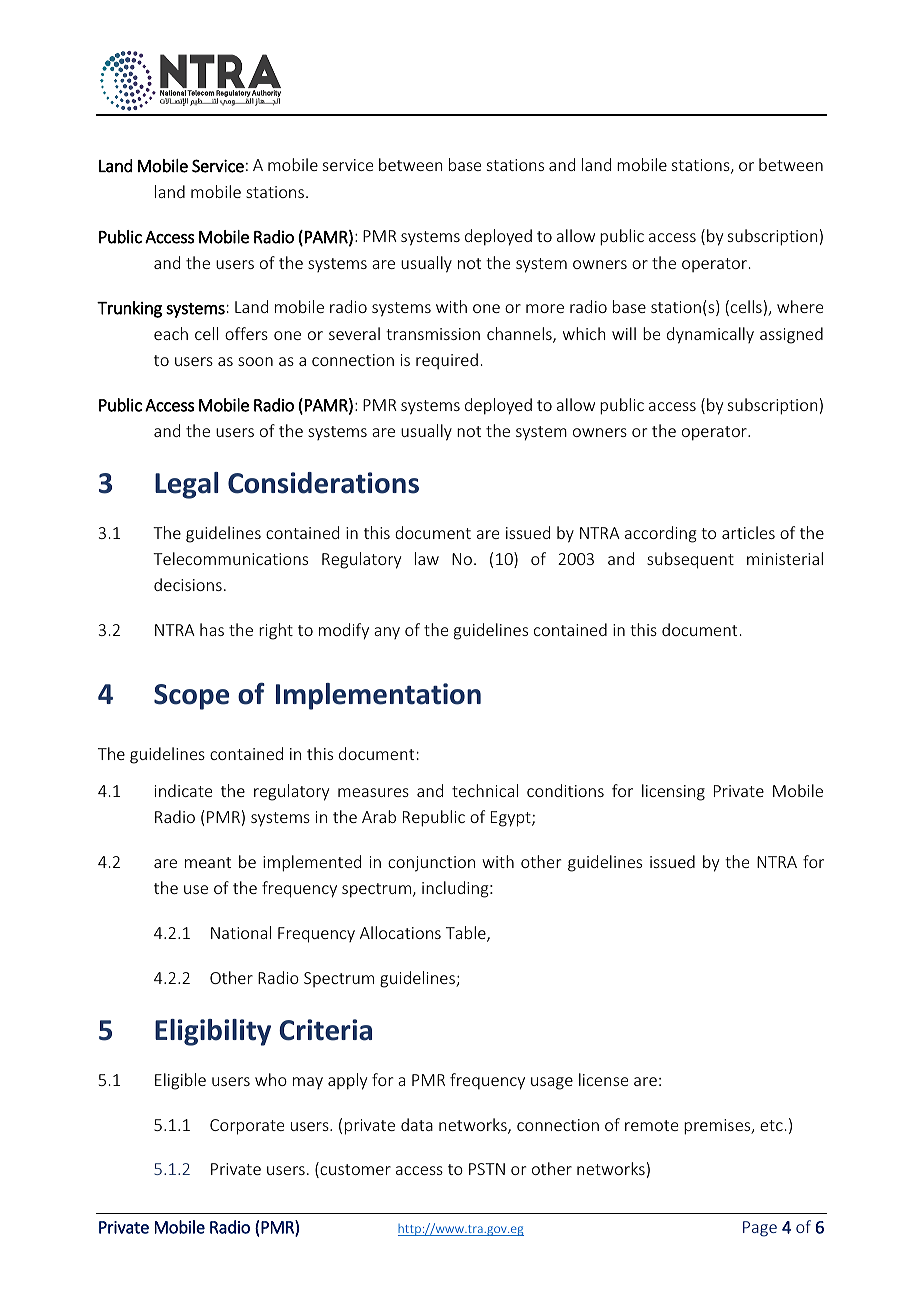 The image size is (924, 1308). What do you see at coordinates (487, 1169) in the page?
I see `PSTN` at bounding box center [487, 1169].
